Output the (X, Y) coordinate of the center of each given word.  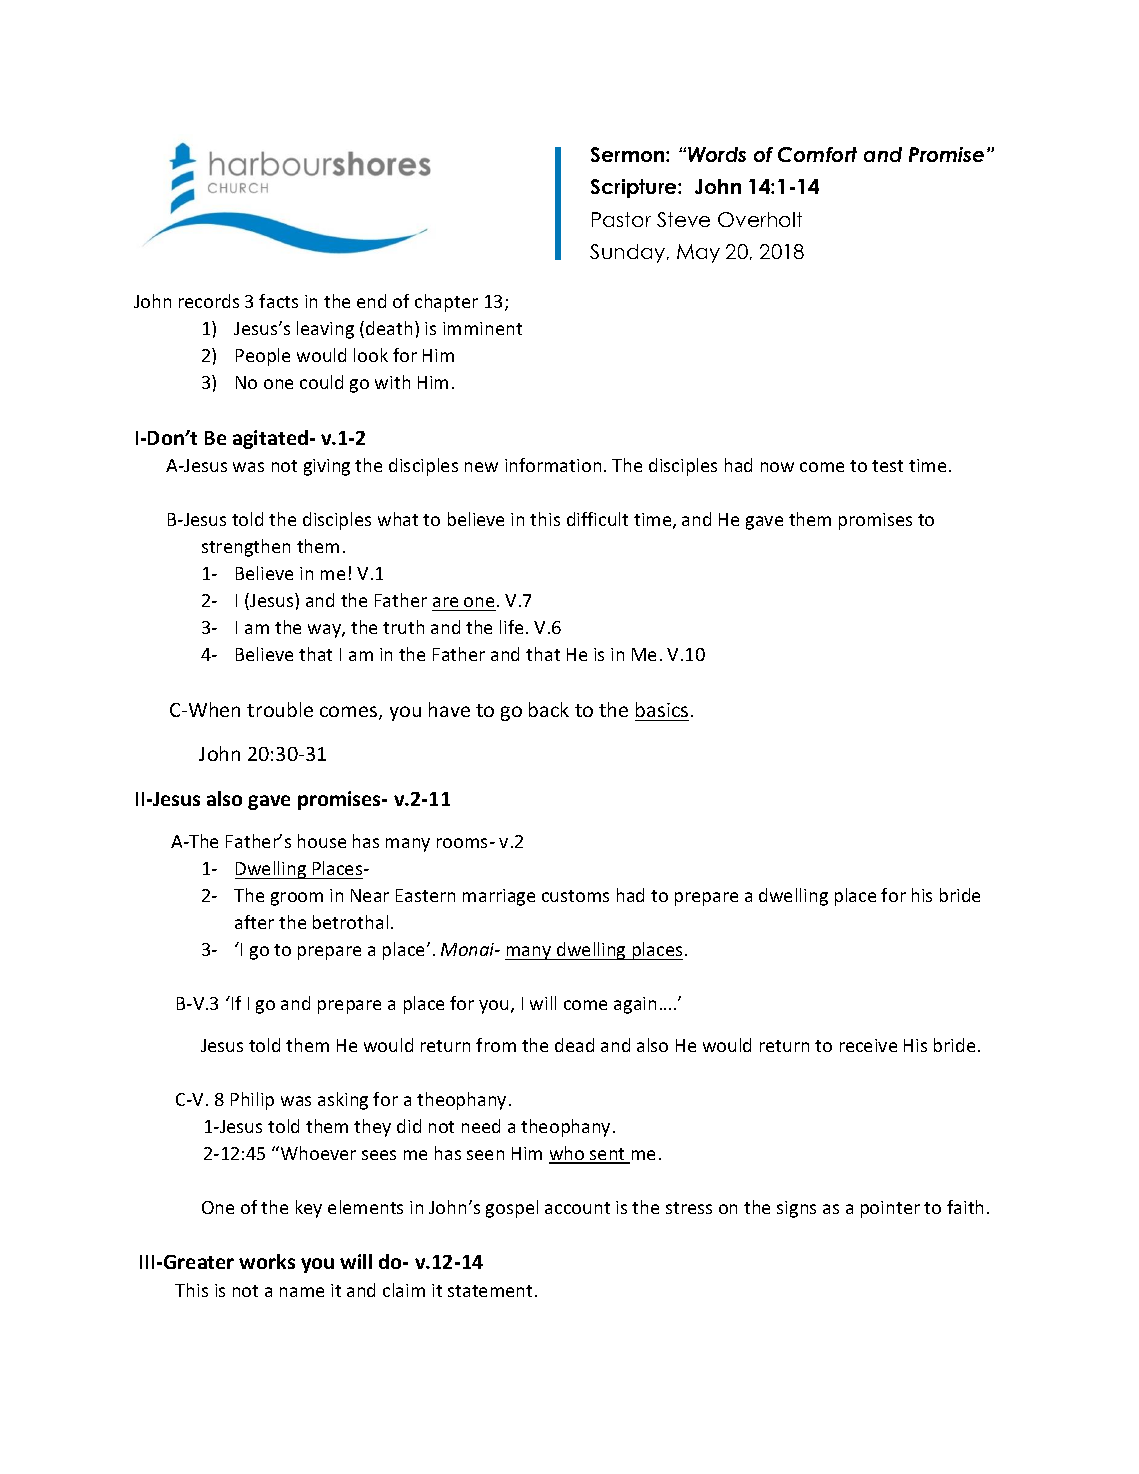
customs (575, 896)
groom (297, 899)
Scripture (635, 188)
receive (868, 1045)
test (887, 466)
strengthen (246, 548)
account (577, 1208)
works (267, 1261)
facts (278, 301)
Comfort (817, 154)
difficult (597, 519)
